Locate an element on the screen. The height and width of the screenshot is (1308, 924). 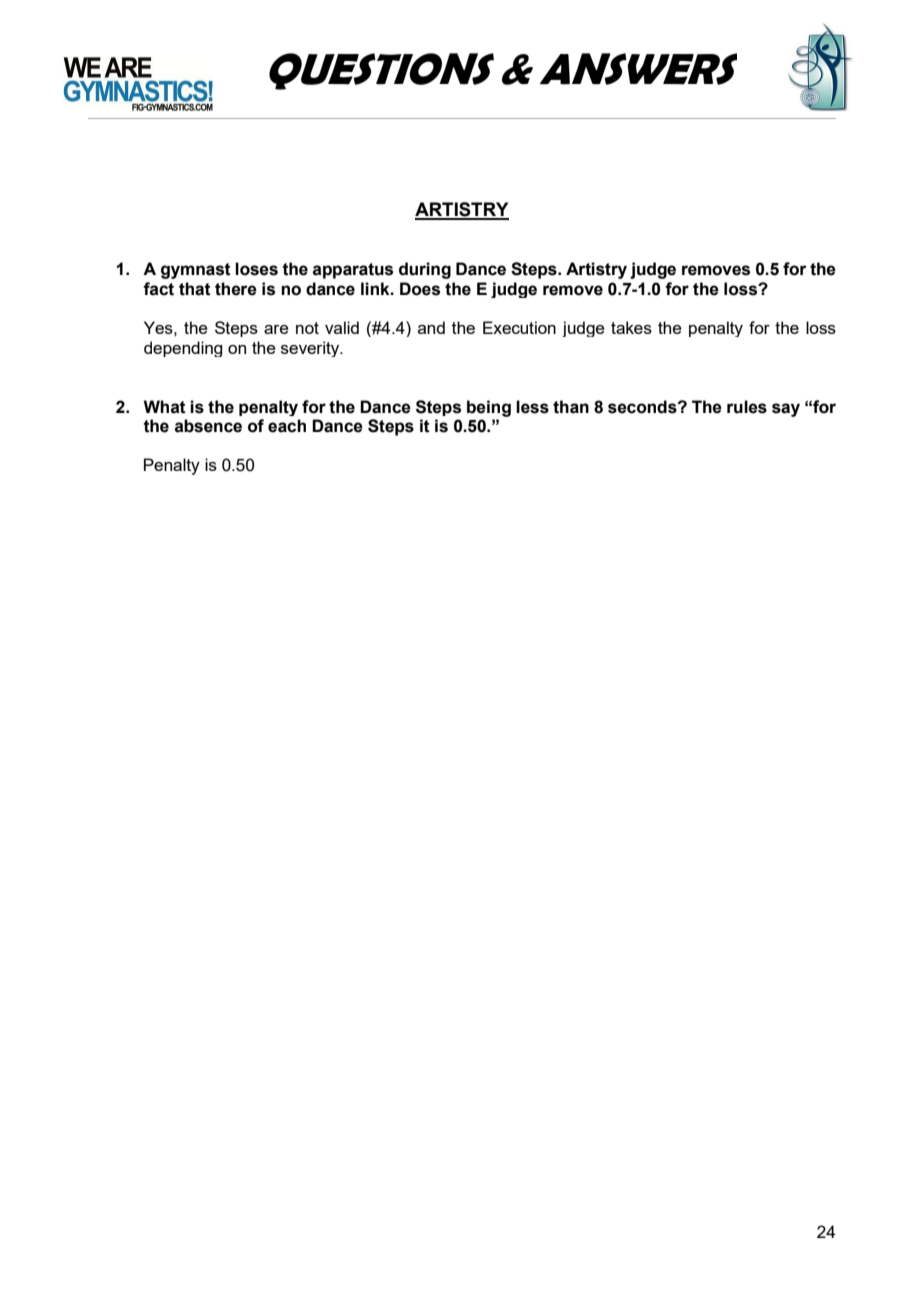
Does is located at coordinates (420, 289).
